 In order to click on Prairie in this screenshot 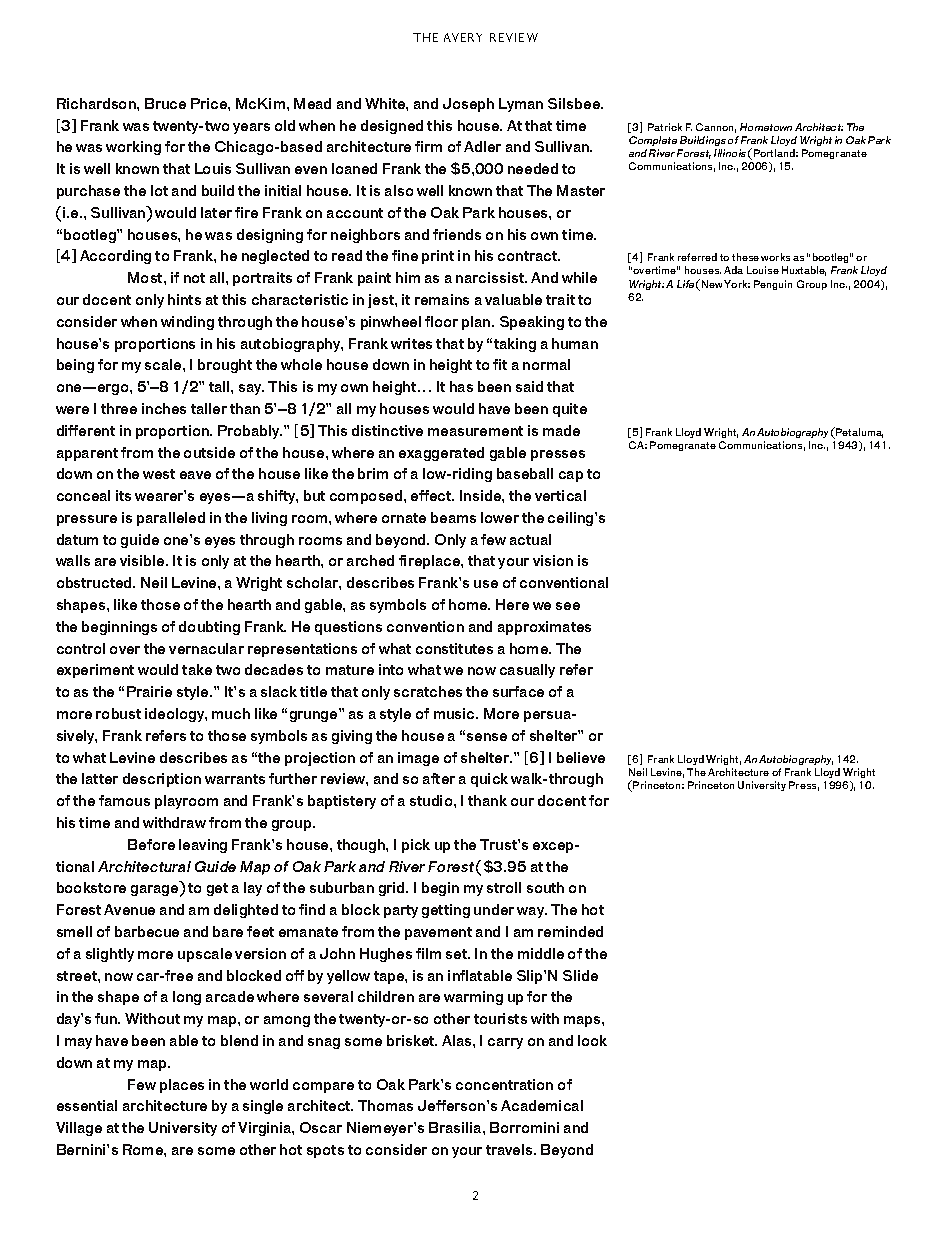, I will do `click(149, 691)`.
